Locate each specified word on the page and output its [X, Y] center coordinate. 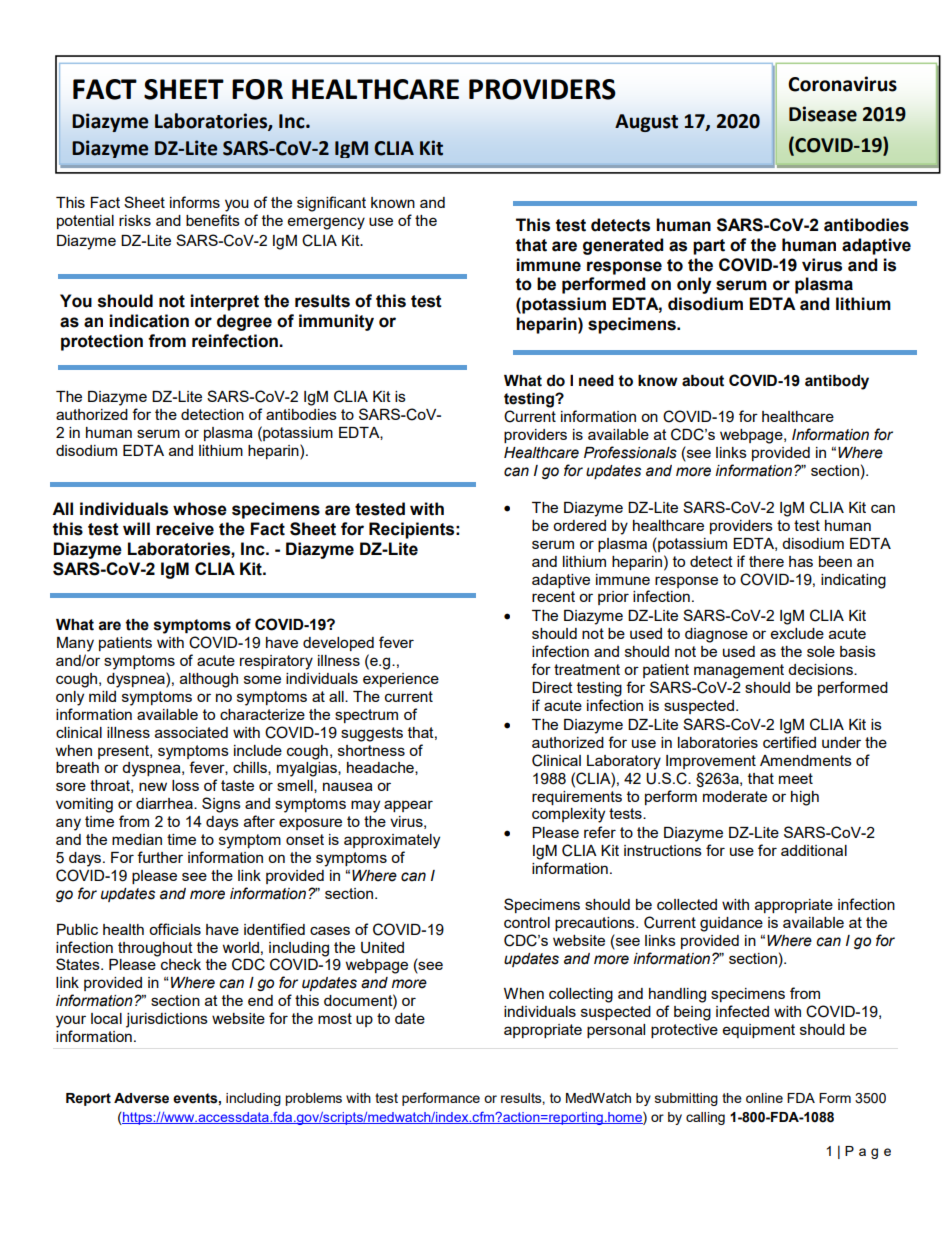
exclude [797, 633]
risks [135, 220]
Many [75, 644]
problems [313, 1099]
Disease [823, 114]
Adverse [141, 1098]
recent [553, 596]
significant [331, 204]
